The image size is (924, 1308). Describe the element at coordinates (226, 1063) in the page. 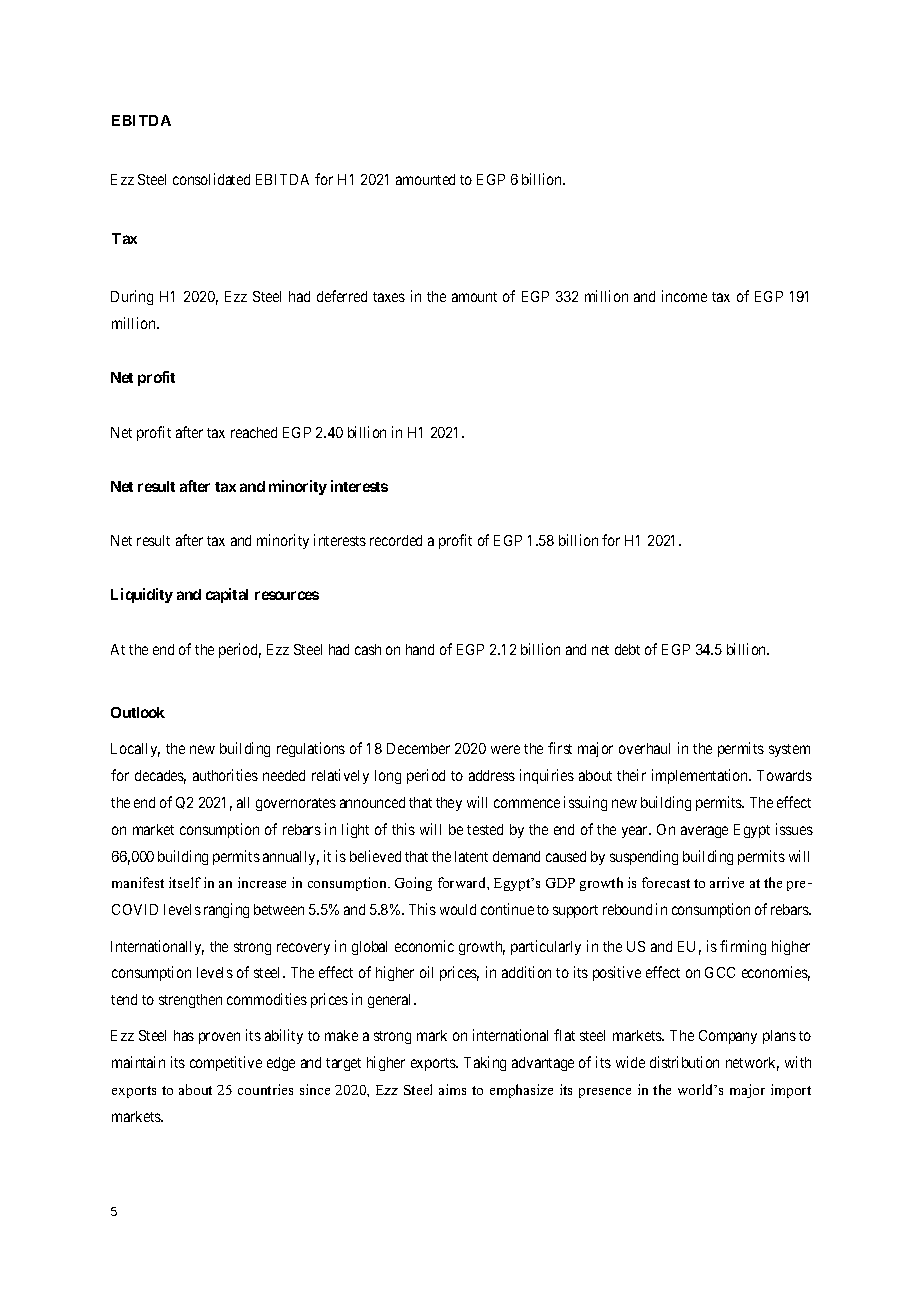

I see `competitive` at that location.
